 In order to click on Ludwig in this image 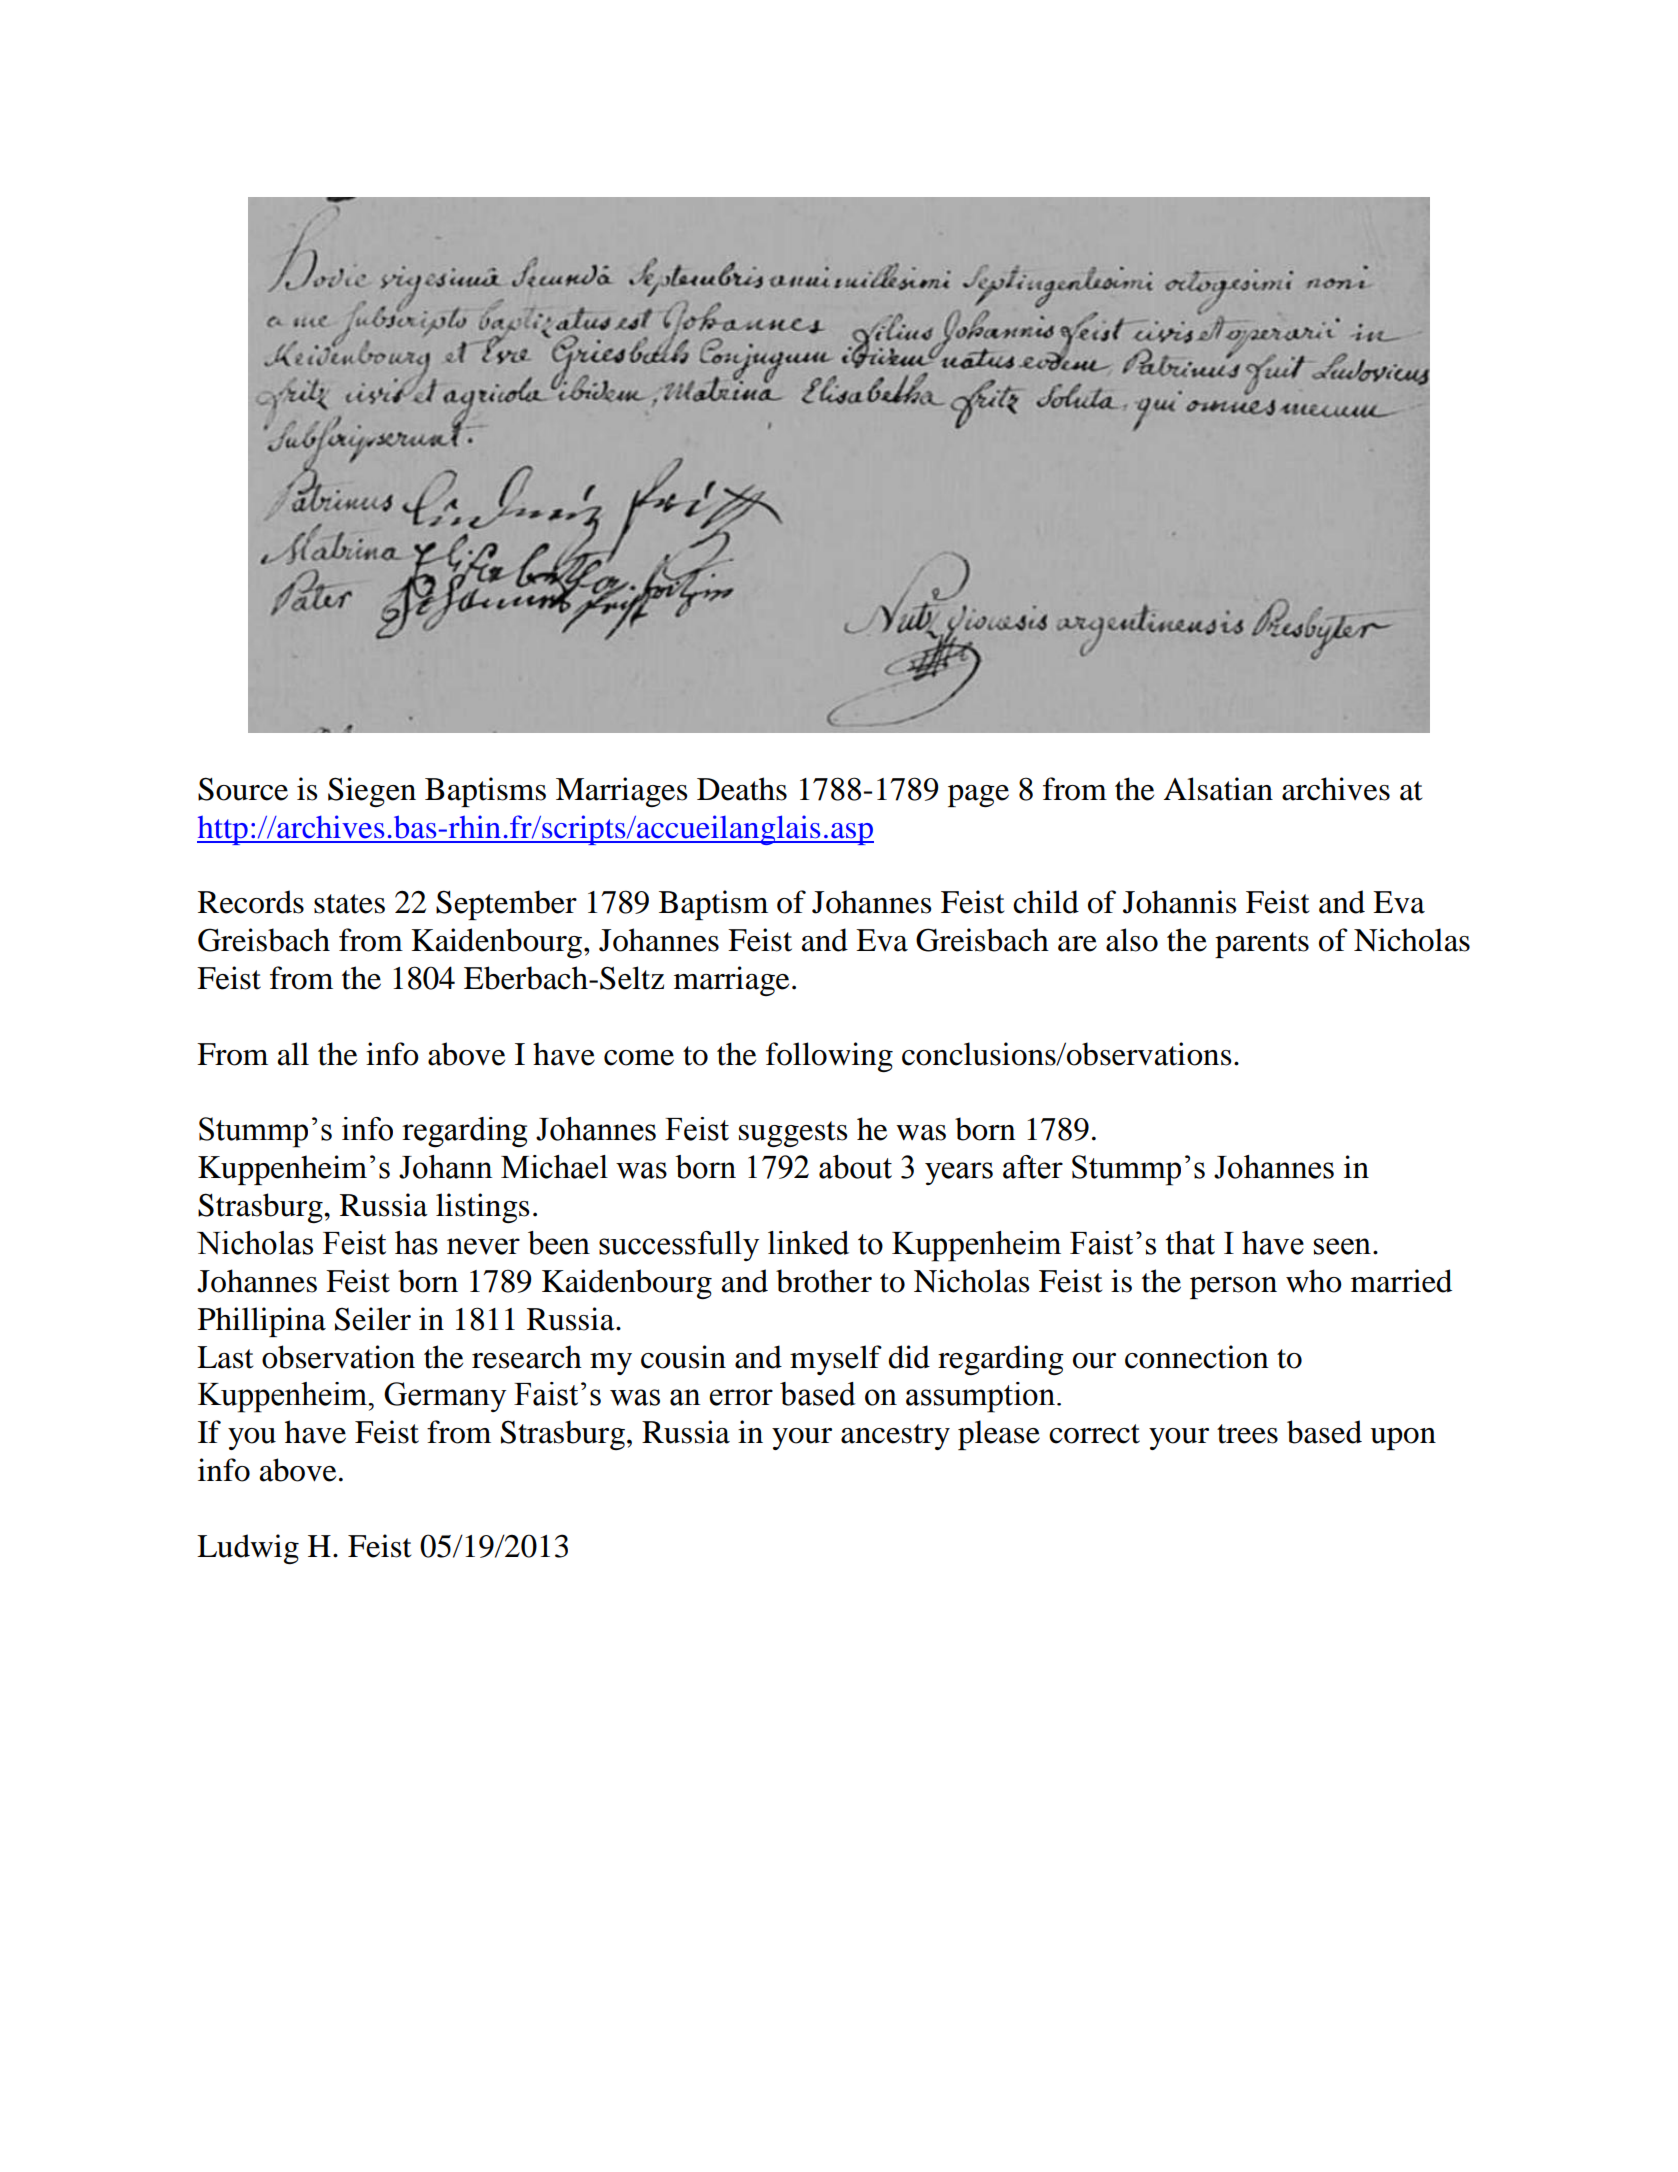, I will do `click(248, 1549)`.
